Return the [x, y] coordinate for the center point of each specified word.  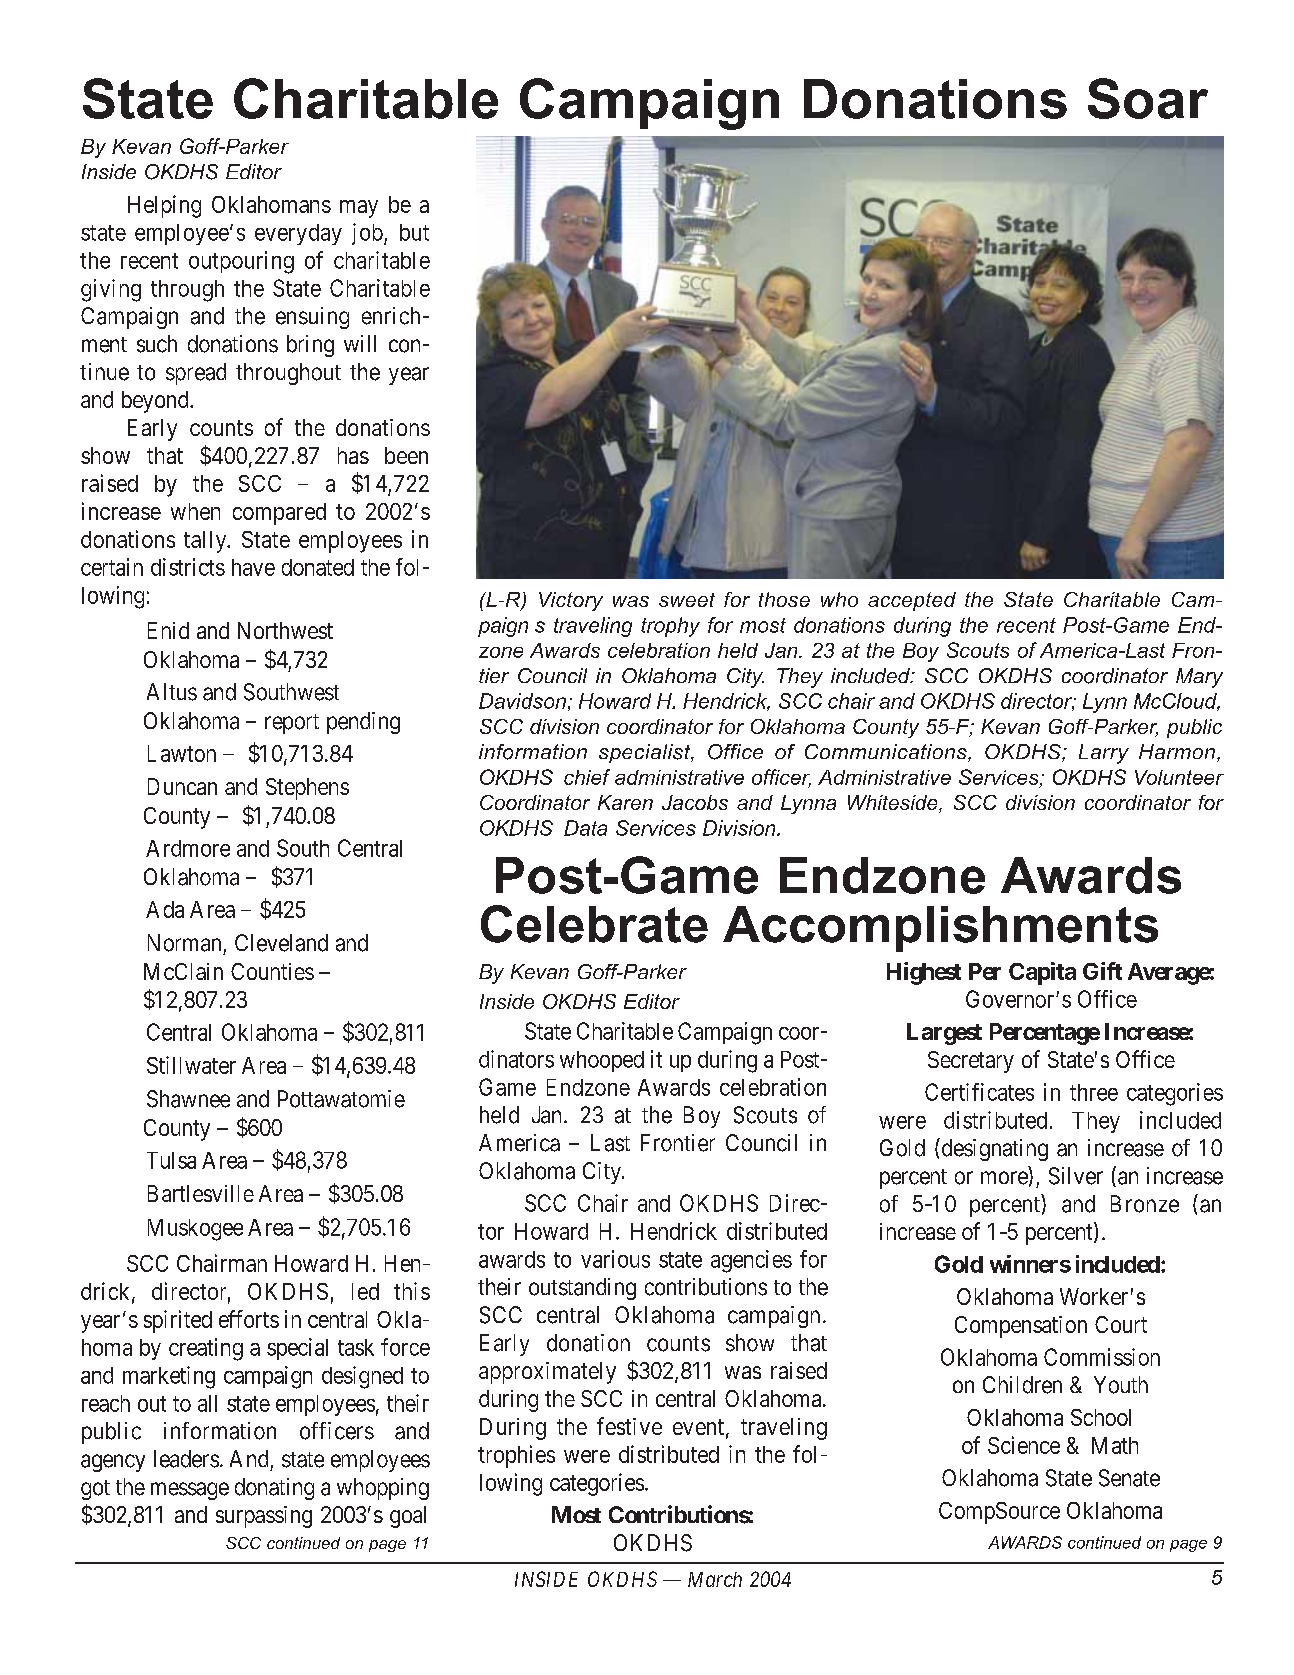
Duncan [182, 786]
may [359, 209]
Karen [625, 802]
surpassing [264, 1517]
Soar [1148, 98]
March [715, 1579]
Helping [164, 206]
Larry [1104, 754]
